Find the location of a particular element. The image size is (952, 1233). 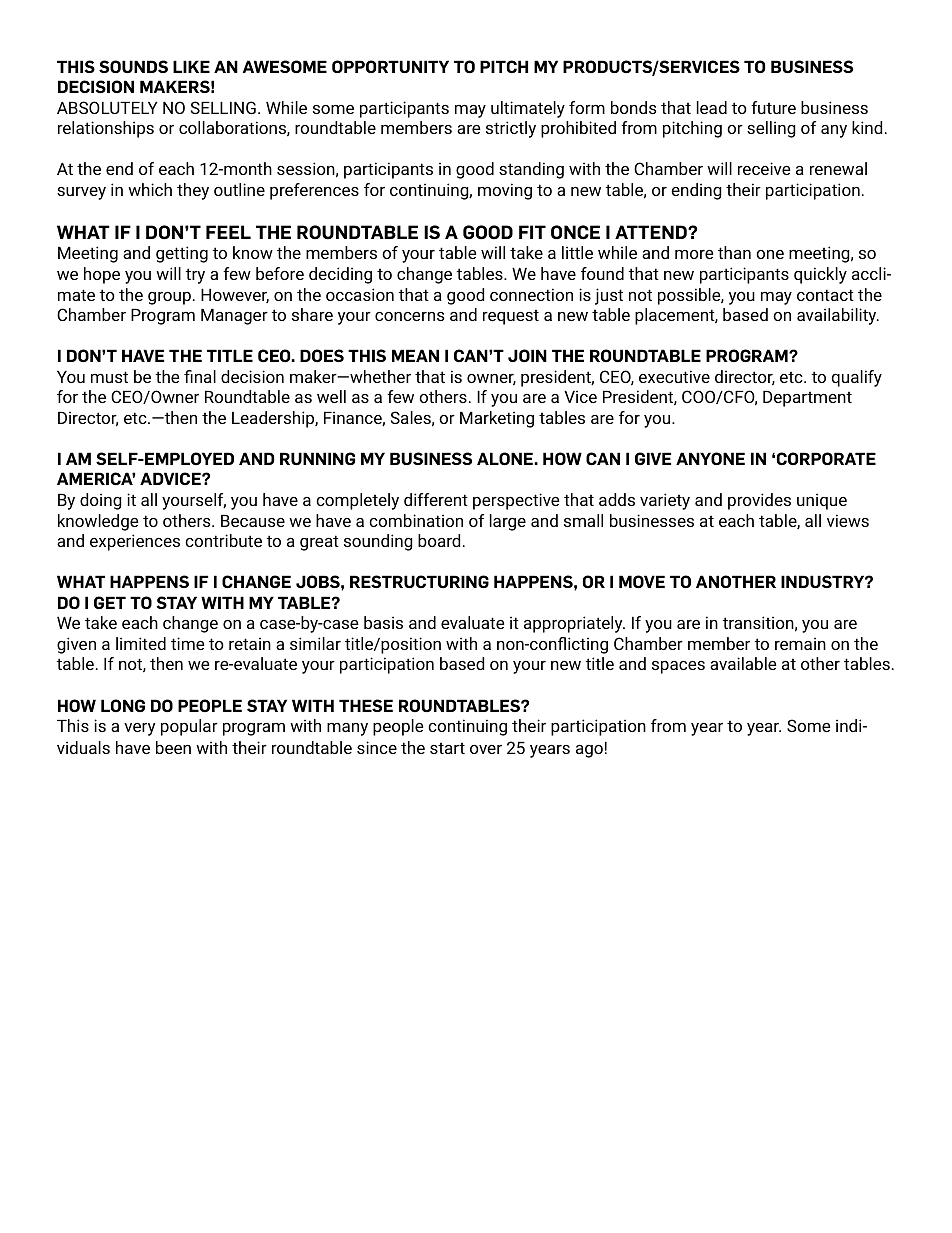

opportunity is located at coordinates (390, 66).
